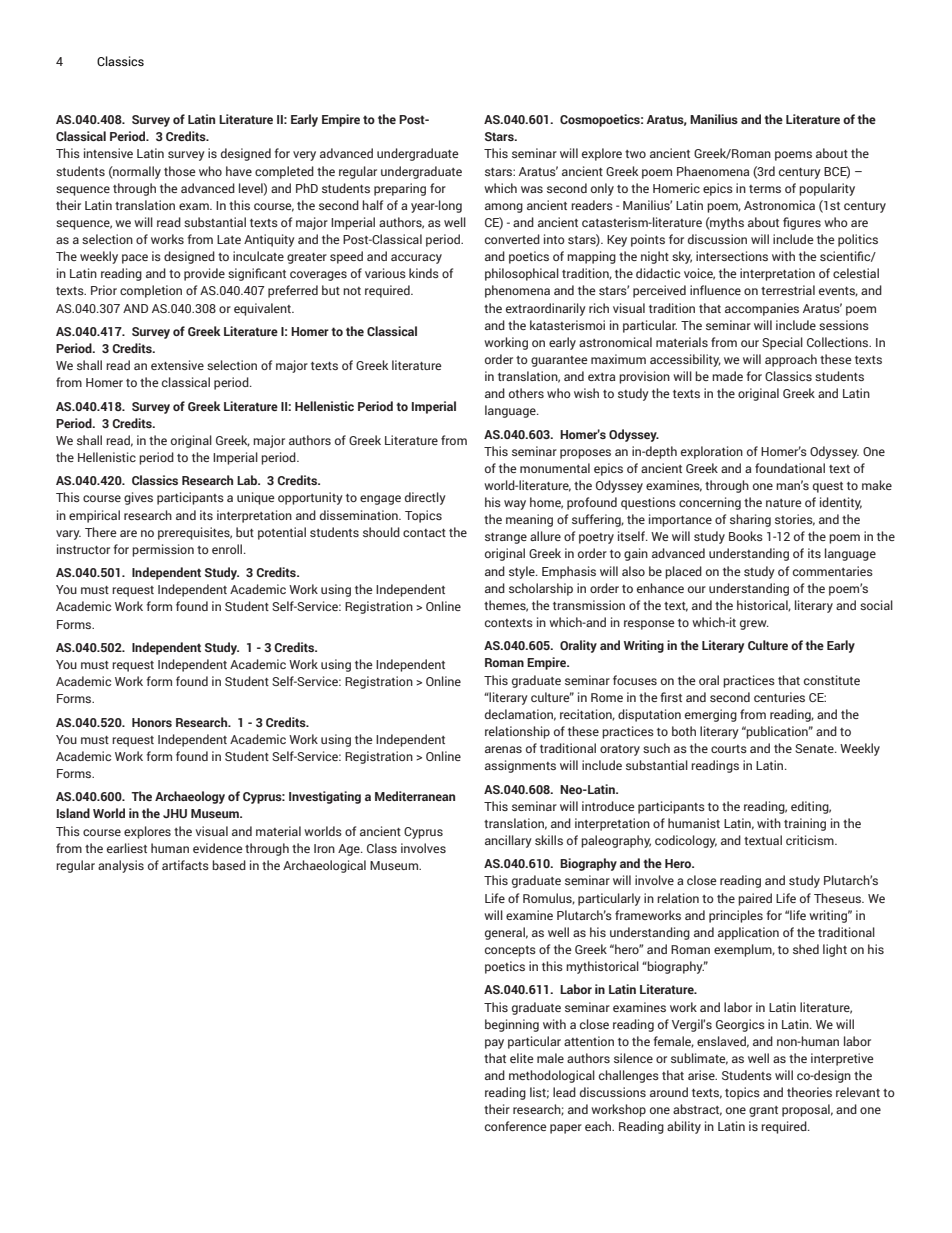  What do you see at coordinates (180, 171) in the document?
I see `those` at bounding box center [180, 171].
